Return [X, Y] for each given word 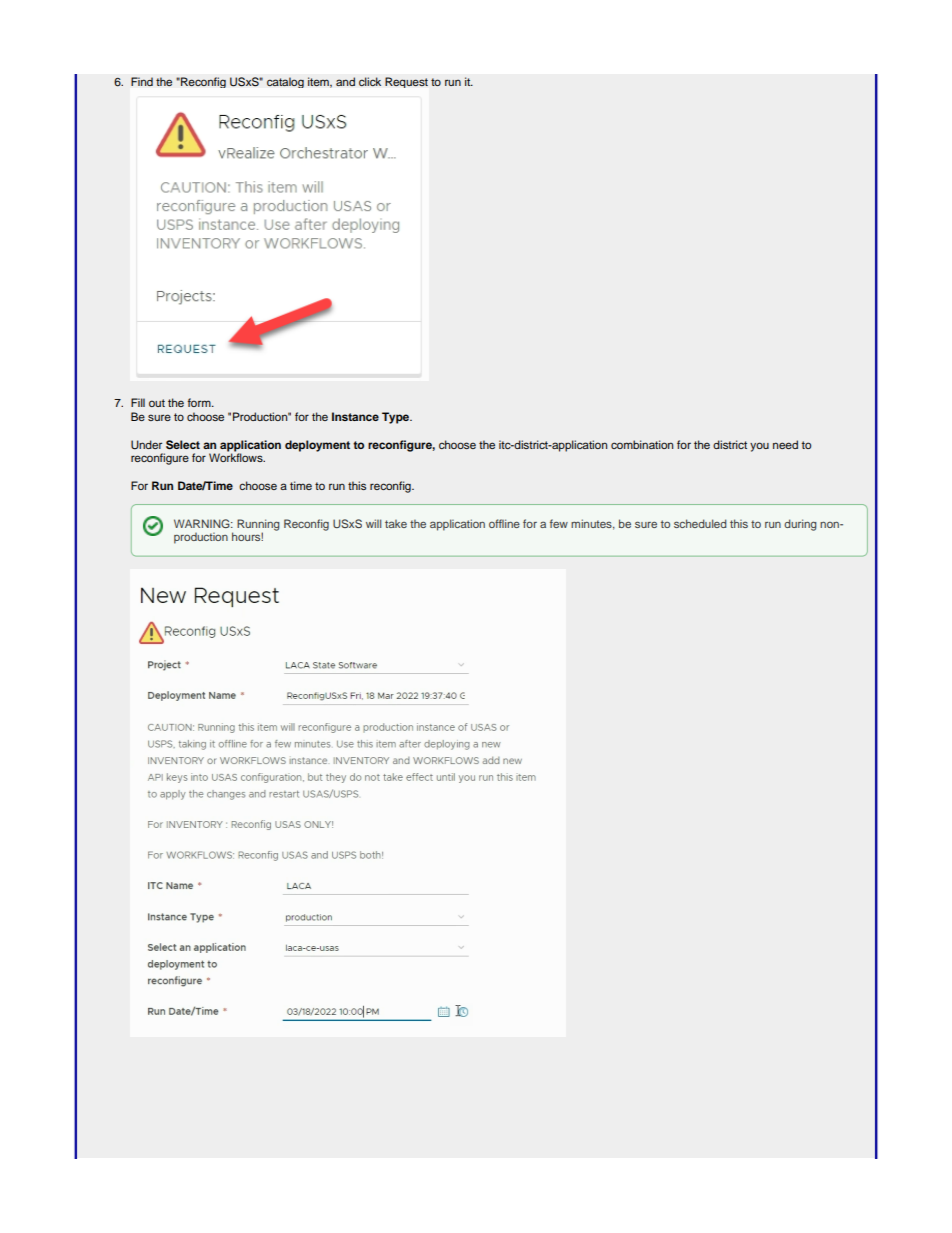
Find [142, 81]
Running [258, 526]
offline [504, 523]
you [759, 447]
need [785, 444]
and [345, 81]
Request [406, 82]
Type [397, 418]
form [200, 402]
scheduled [700, 523]
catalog [285, 82]
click [370, 82]
